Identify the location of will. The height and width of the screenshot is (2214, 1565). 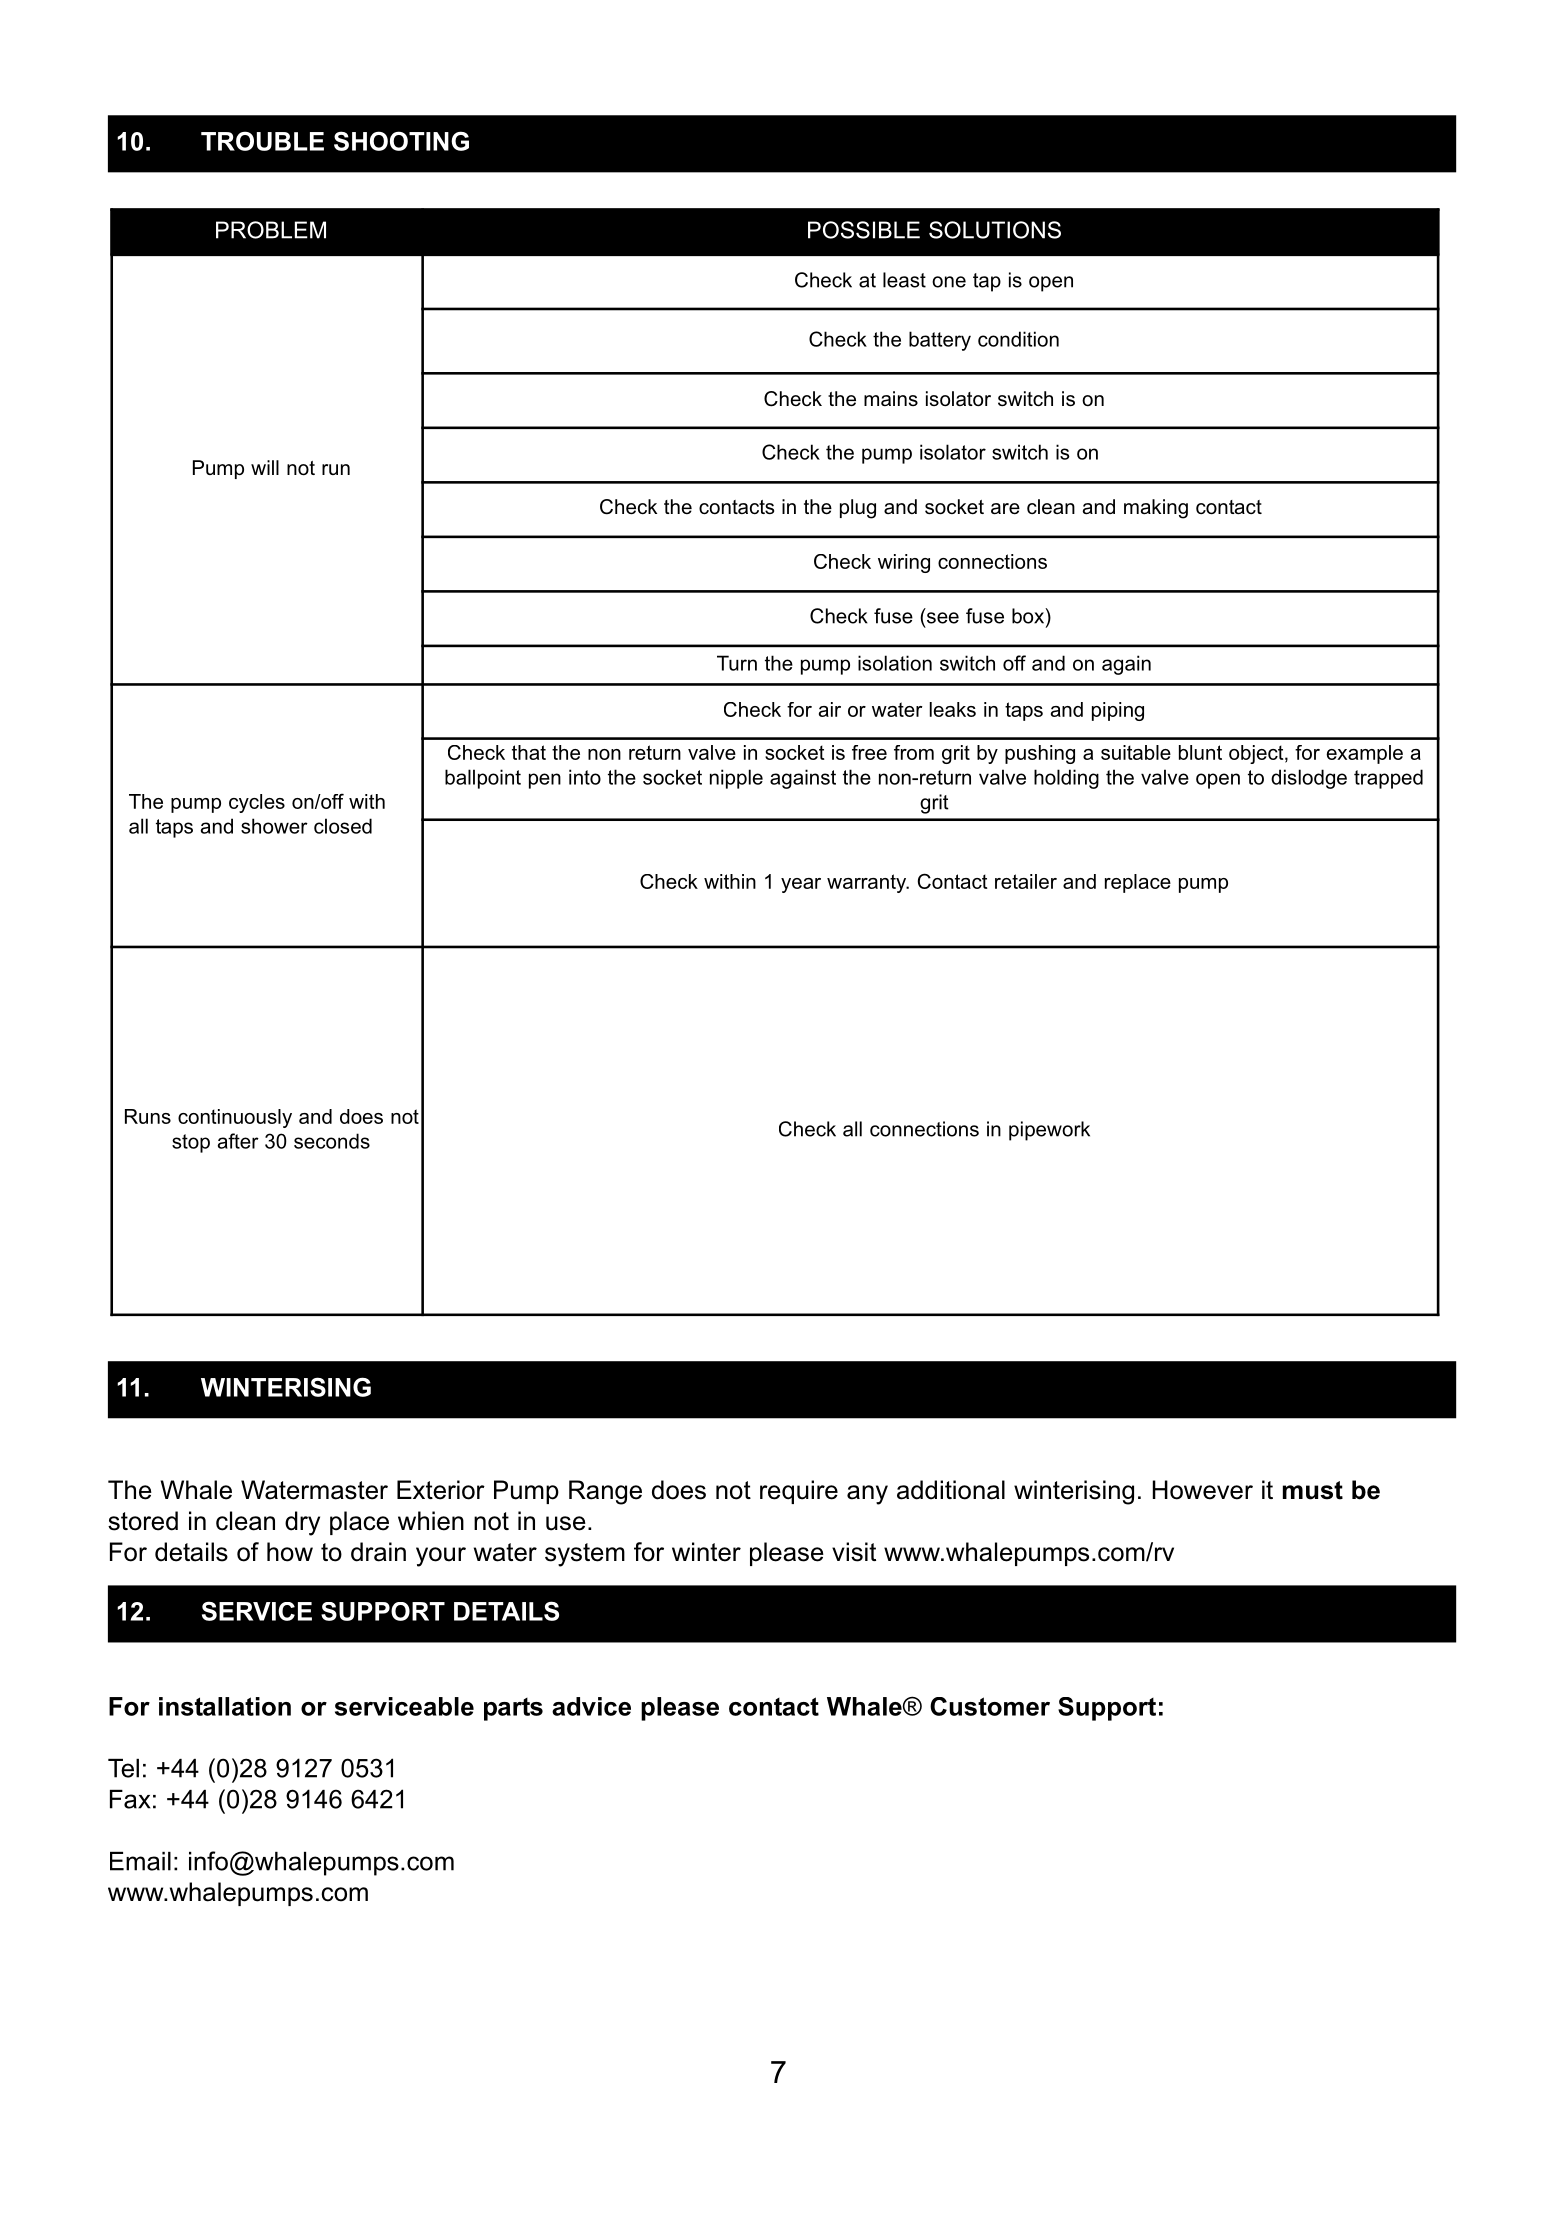
(265, 467).
